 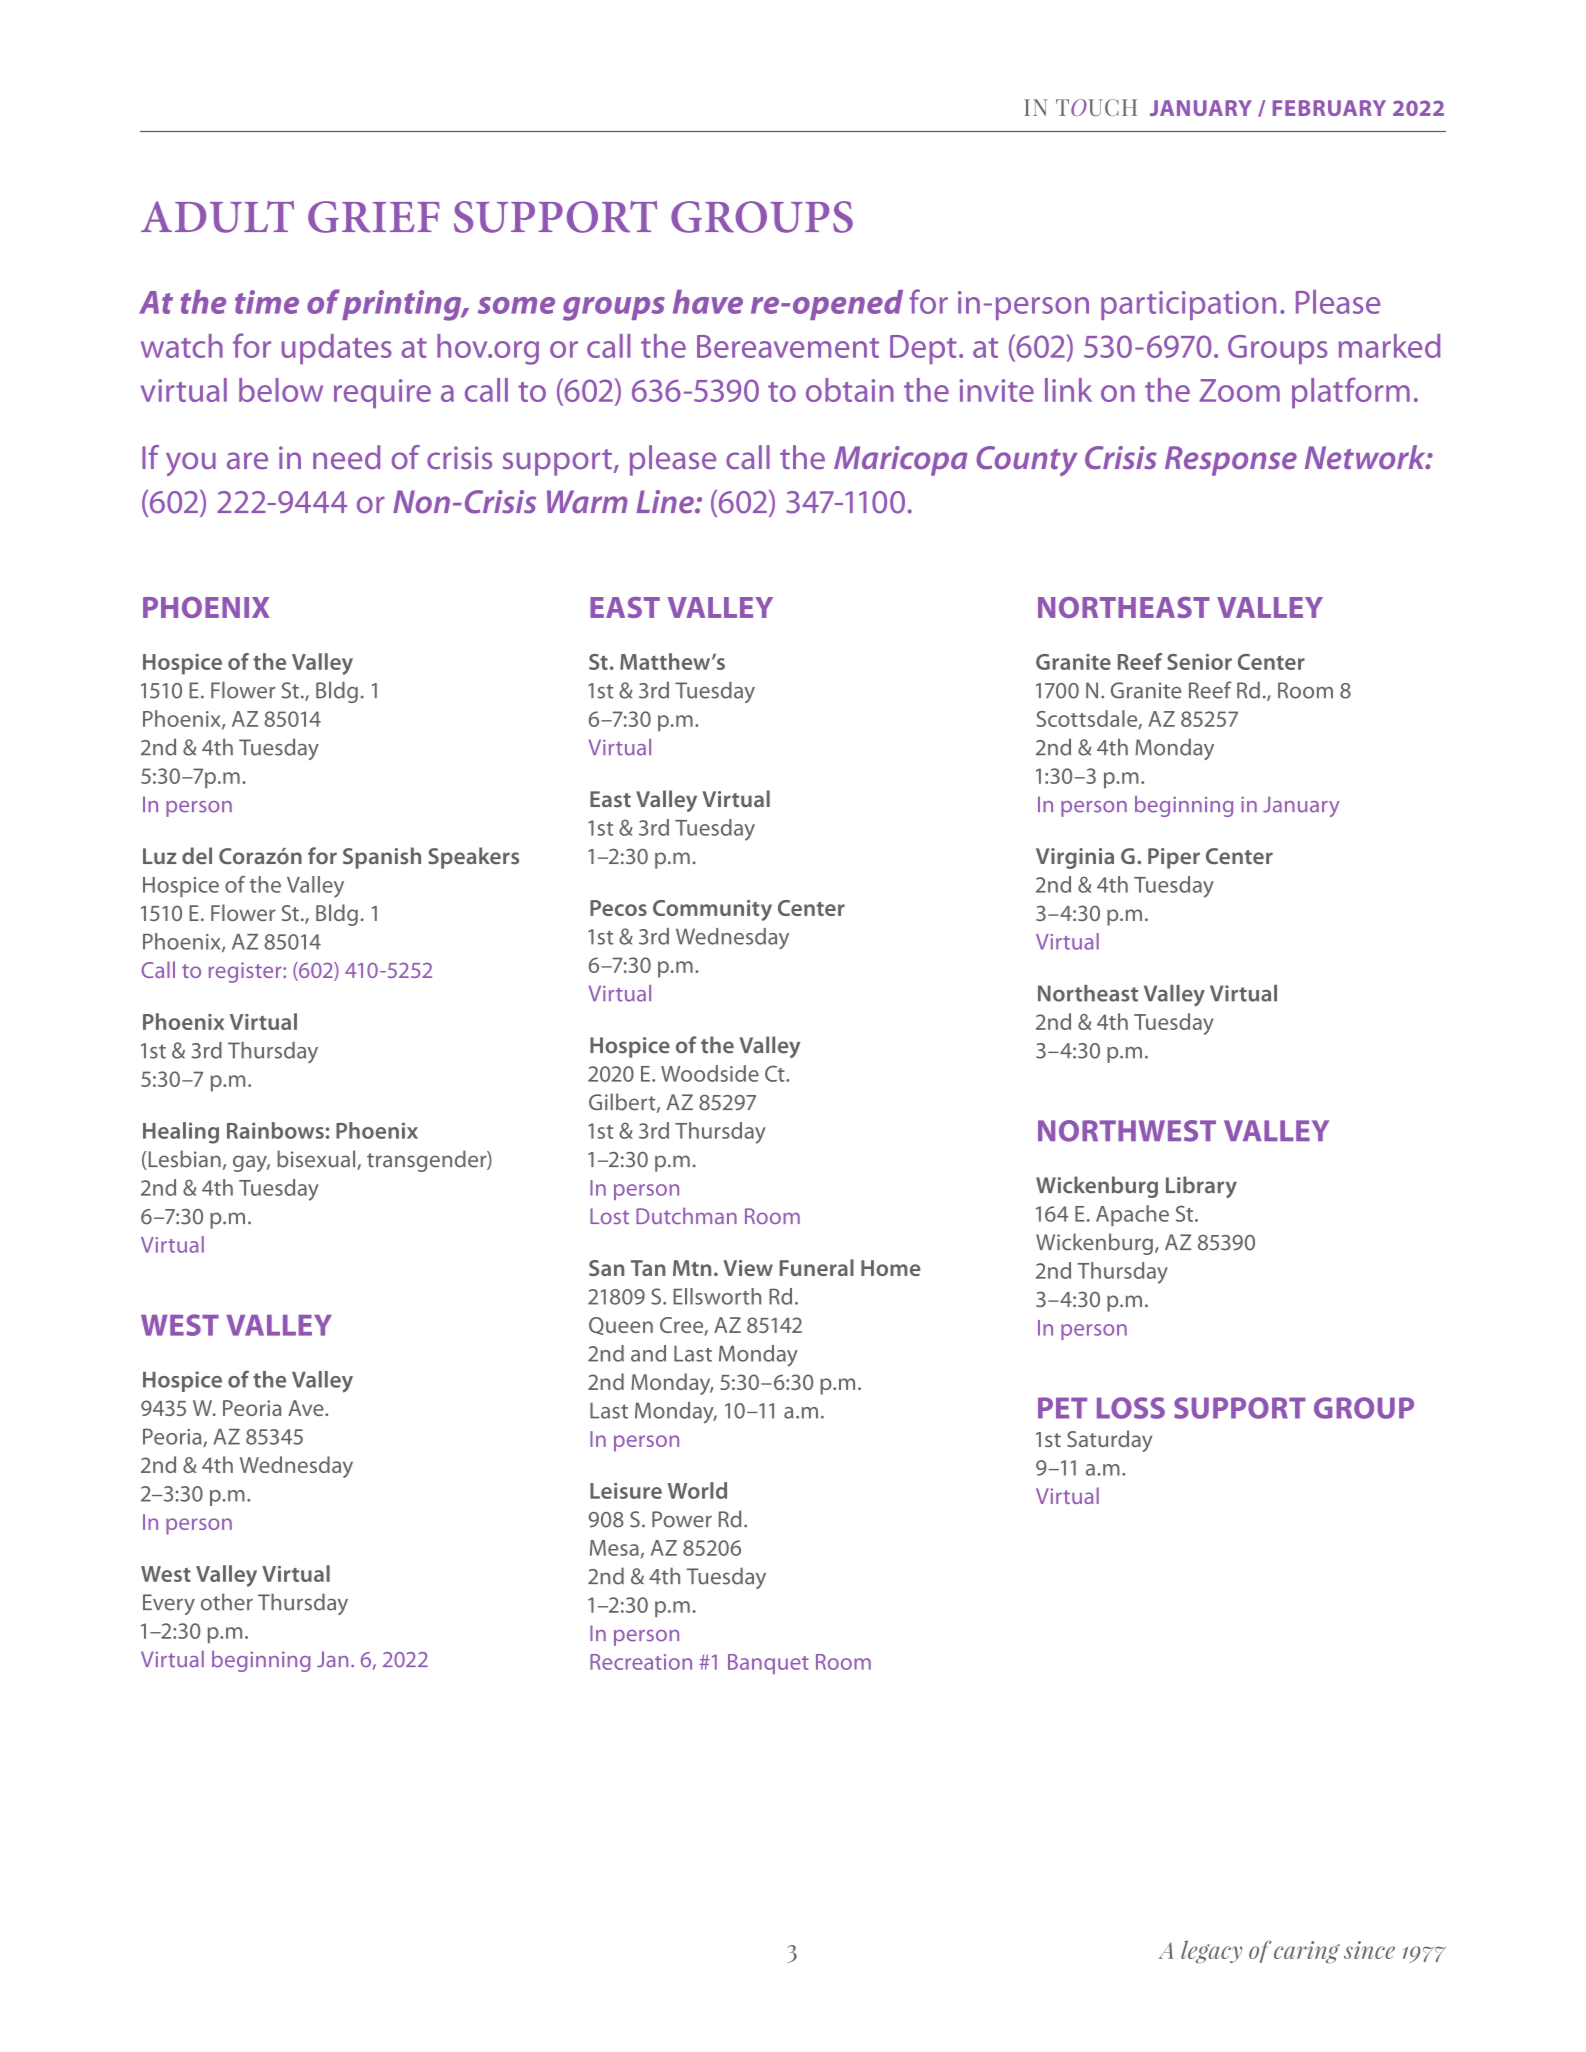 I want to click on Every, so click(x=169, y=1604).
